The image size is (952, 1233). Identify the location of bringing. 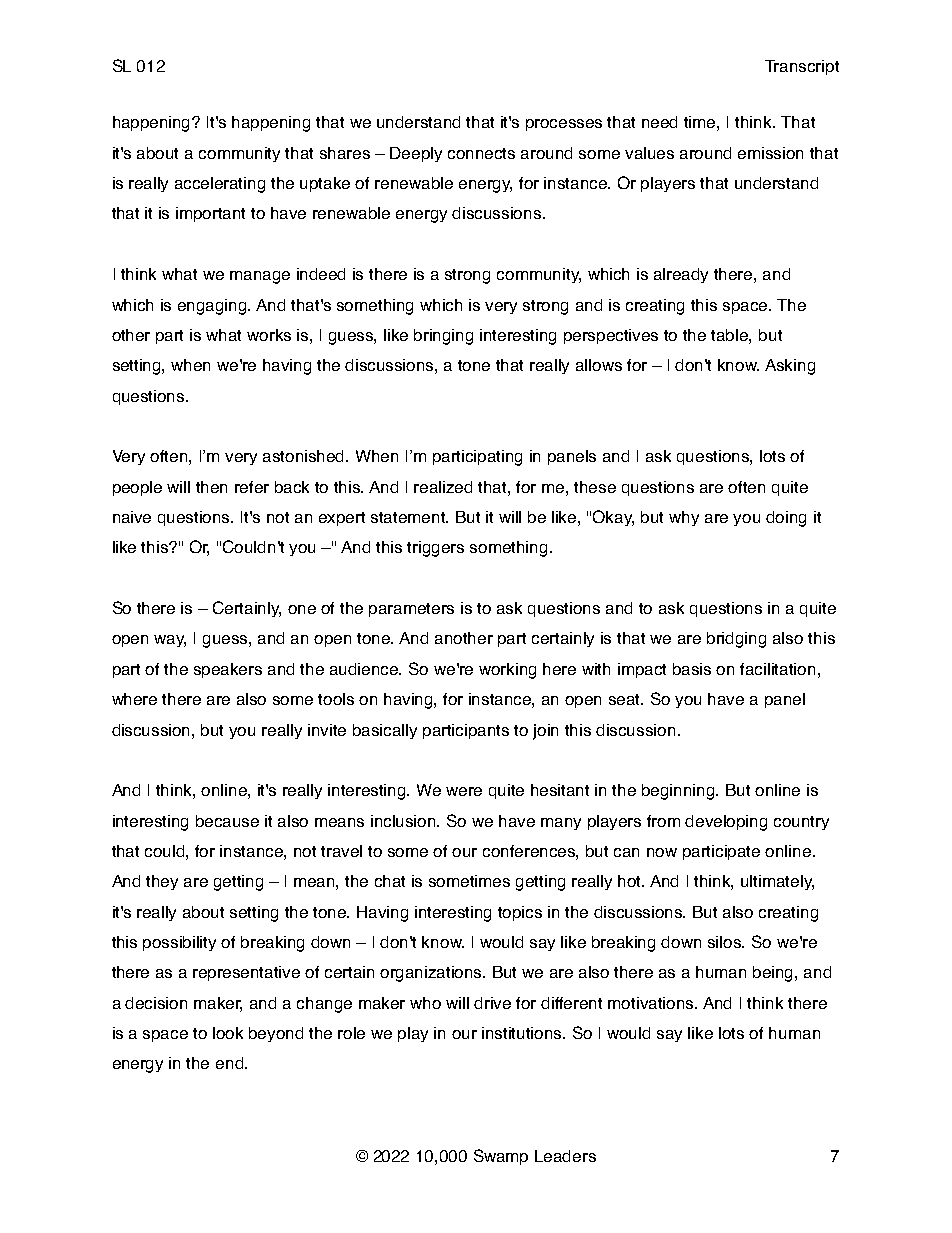
(443, 337).
